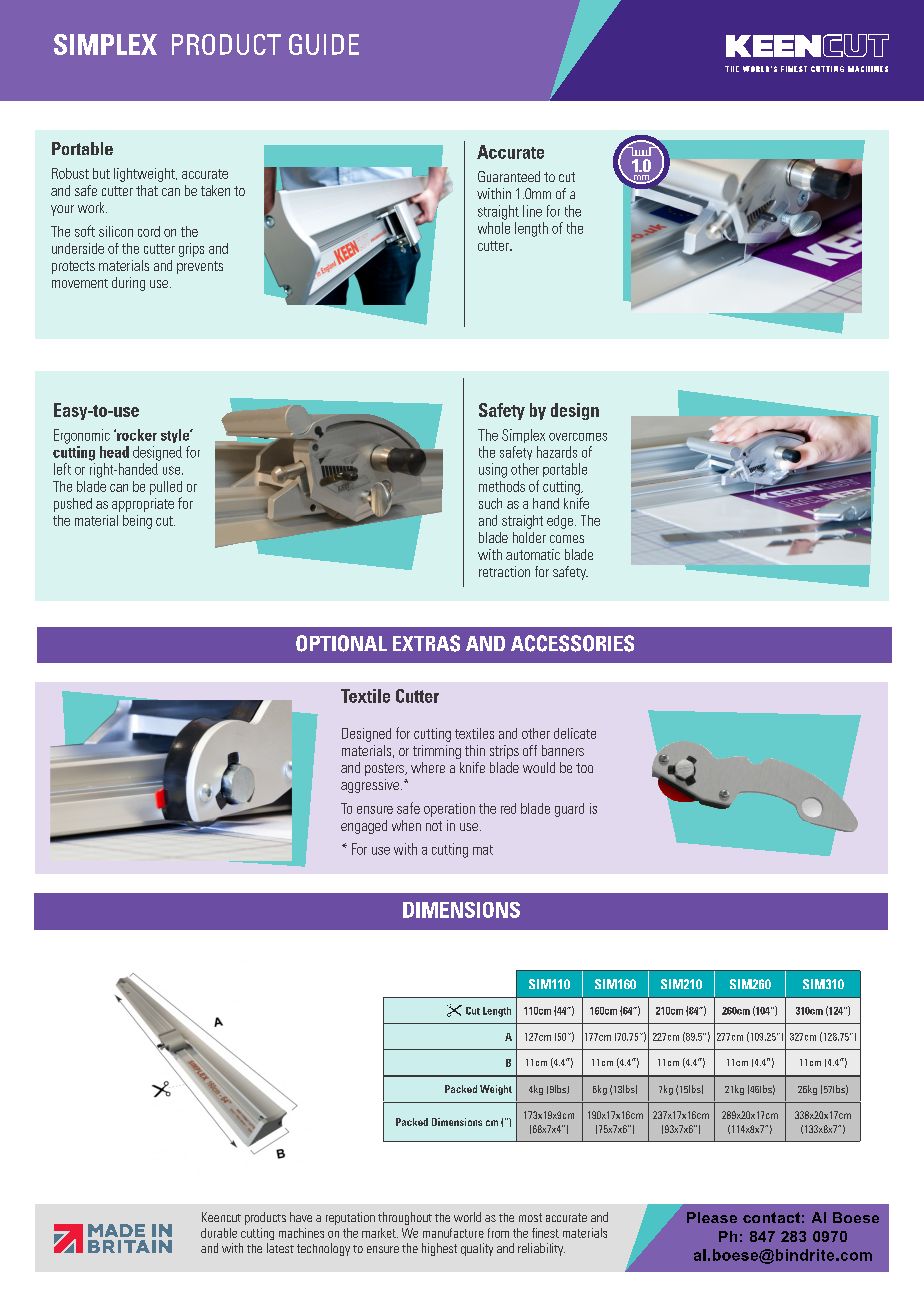  I want to click on Please, so click(712, 1217).
